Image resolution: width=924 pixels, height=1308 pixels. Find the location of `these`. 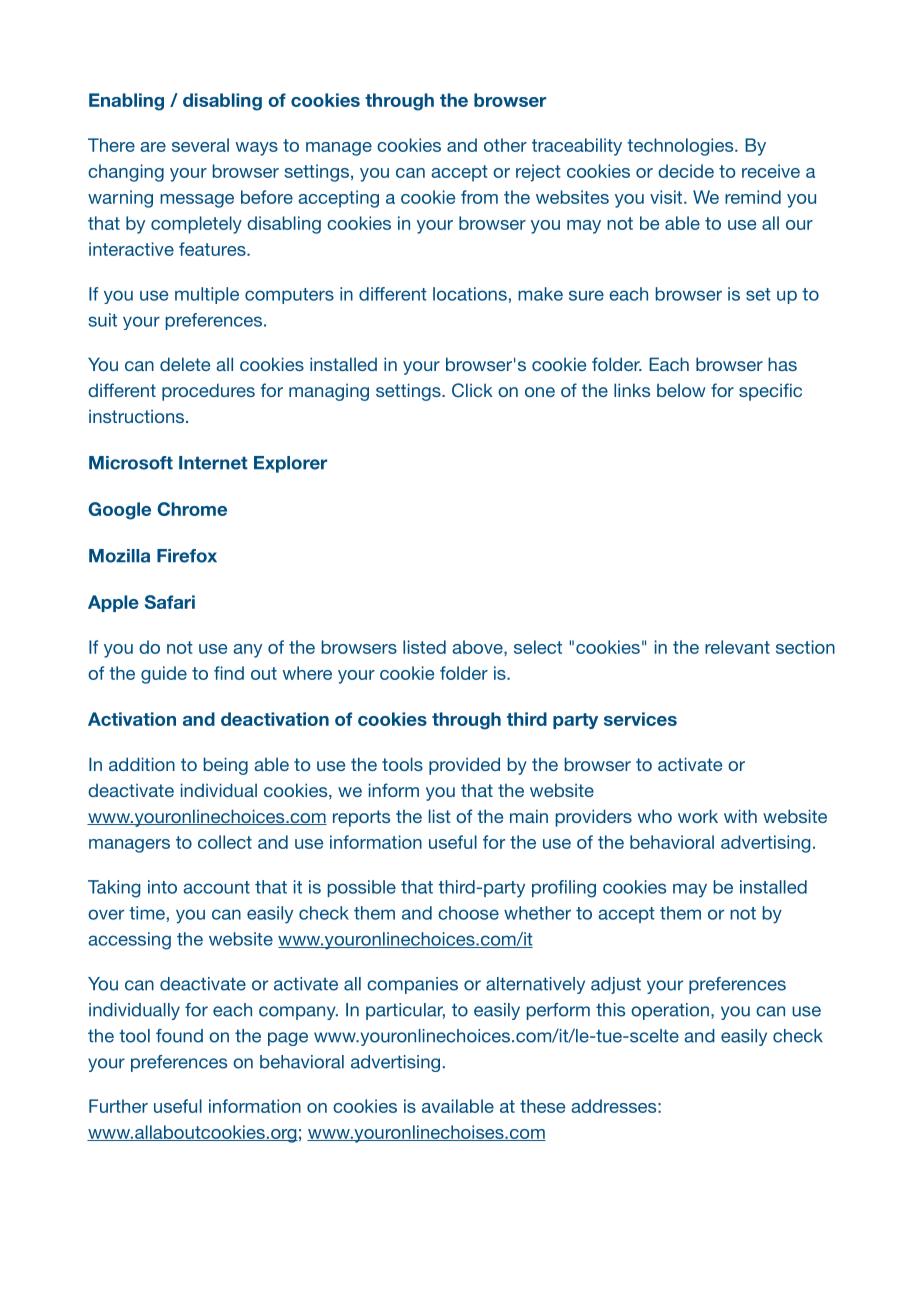

these is located at coordinates (542, 1106).
